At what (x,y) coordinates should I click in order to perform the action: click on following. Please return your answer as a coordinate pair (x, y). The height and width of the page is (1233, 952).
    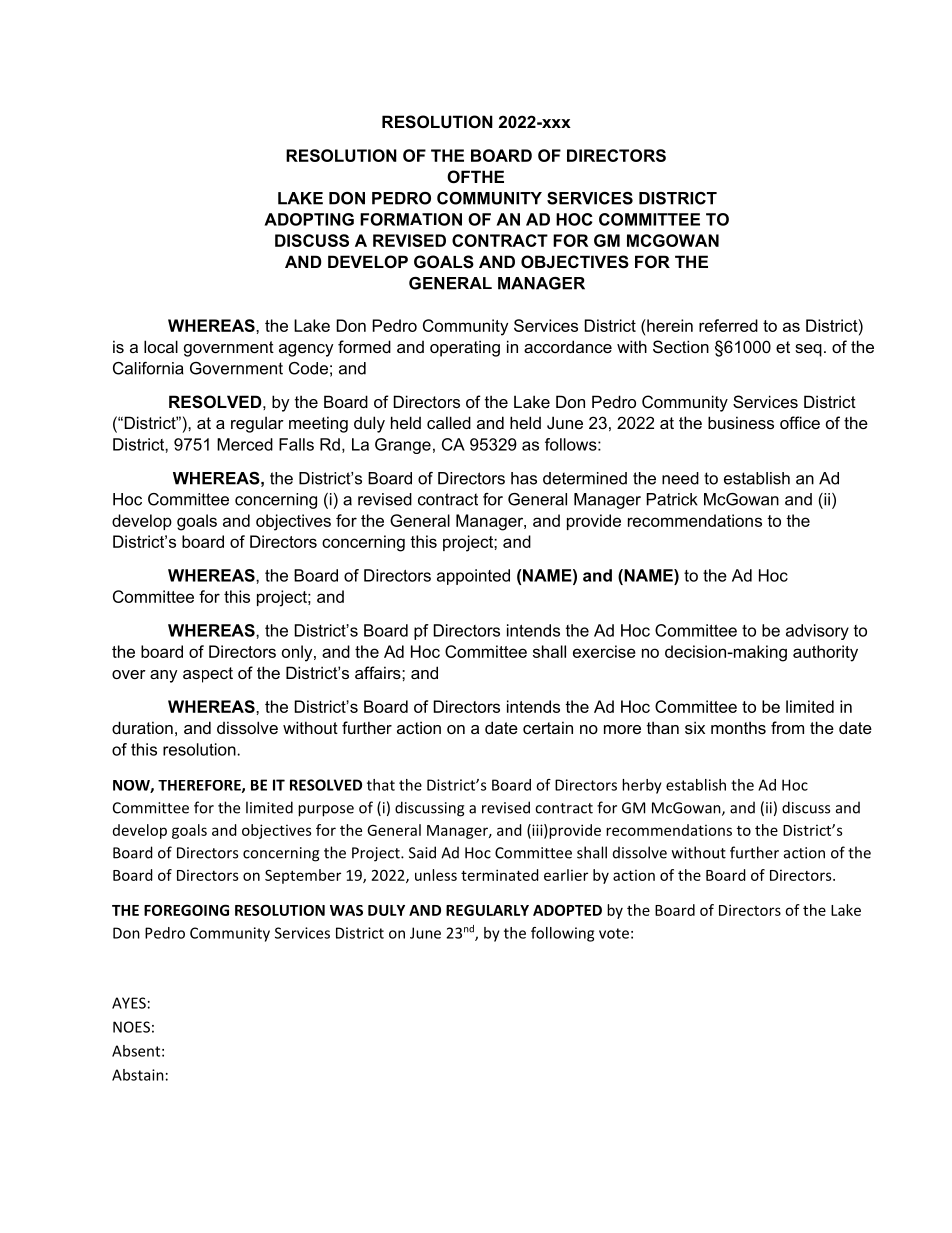
    Looking at the image, I should click on (562, 934).
